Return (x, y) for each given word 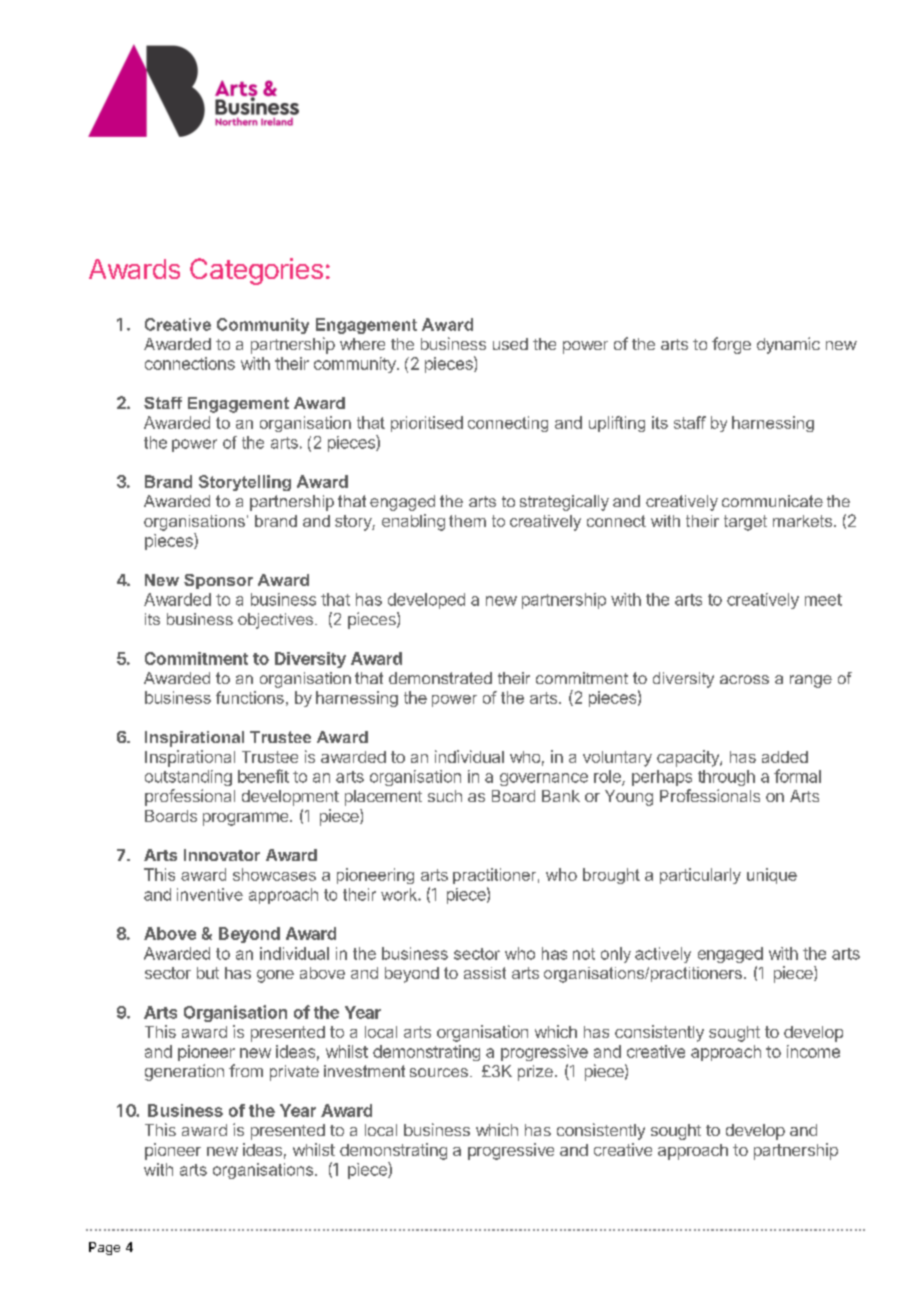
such (445, 796)
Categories (256, 271)
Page (104, 1248)
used (510, 344)
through (726, 778)
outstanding (188, 778)
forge (731, 345)
